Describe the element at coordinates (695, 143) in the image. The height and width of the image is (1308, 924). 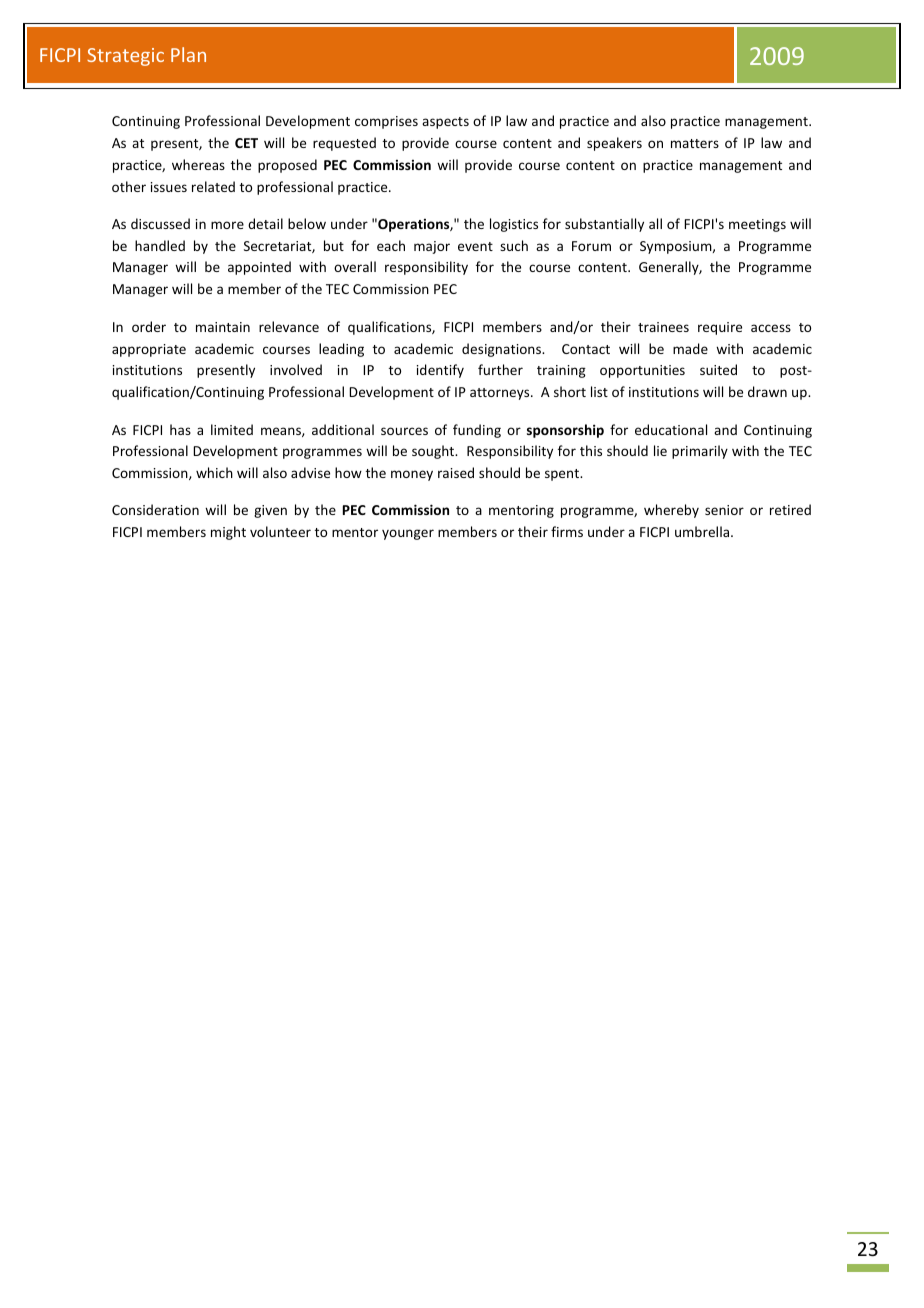
I see `matters` at that location.
